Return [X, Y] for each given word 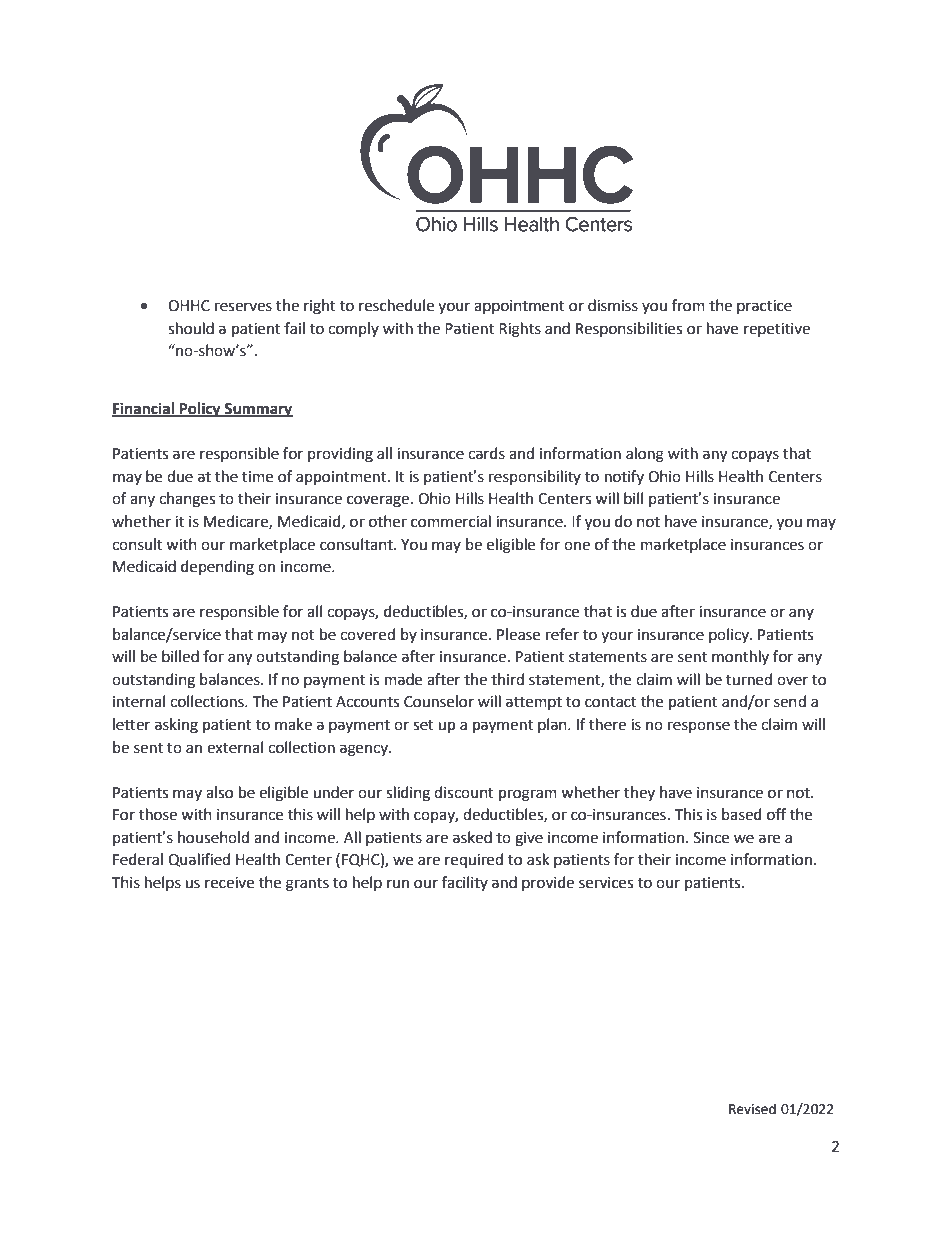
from [688, 305]
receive [229, 883]
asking [176, 726]
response [699, 727]
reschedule [396, 305]
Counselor [439, 701]
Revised [752, 1109]
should [191, 328]
